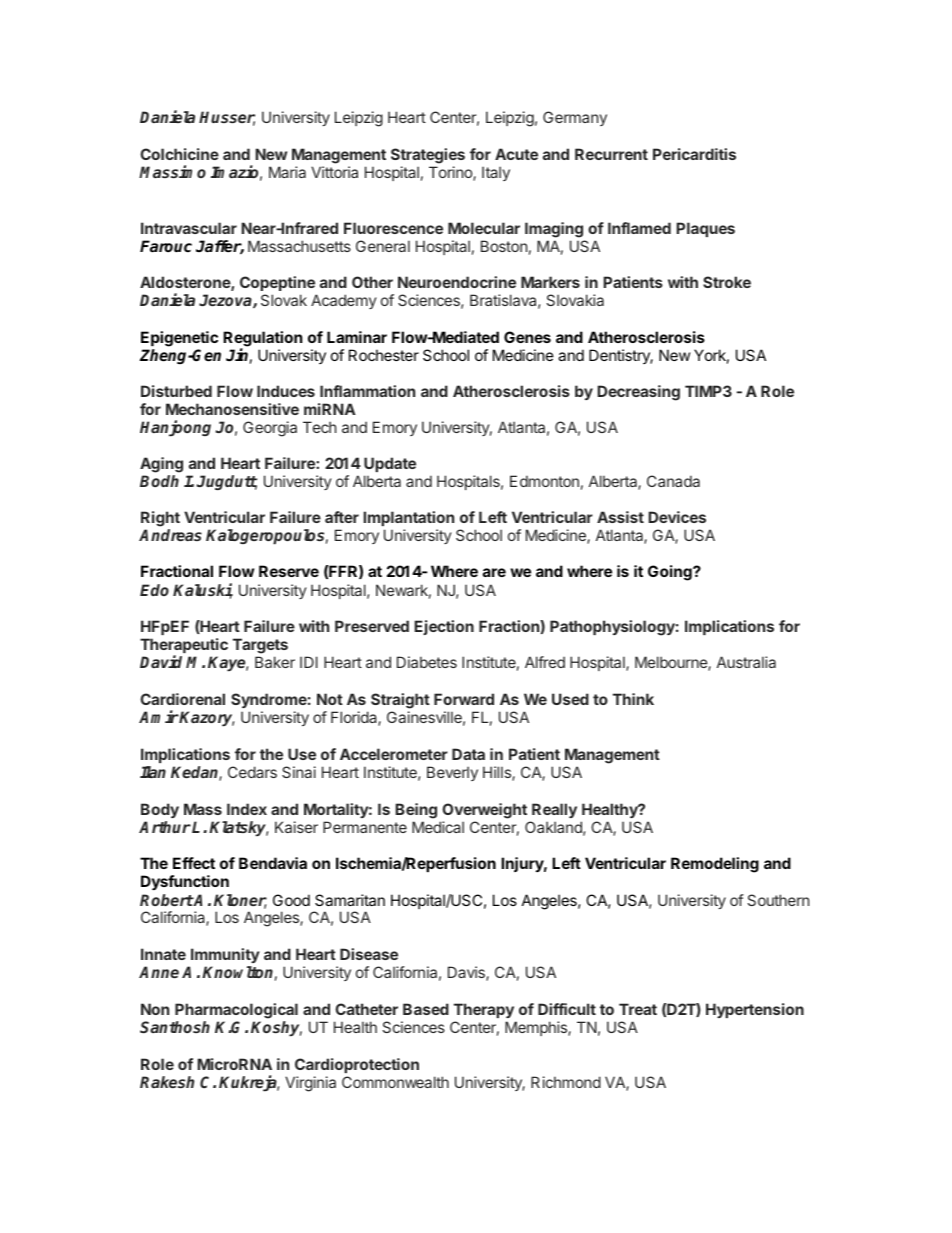 This screenshot has width=952, height=1233. What do you see at coordinates (451, 173) in the screenshot?
I see `Torino` at bounding box center [451, 173].
